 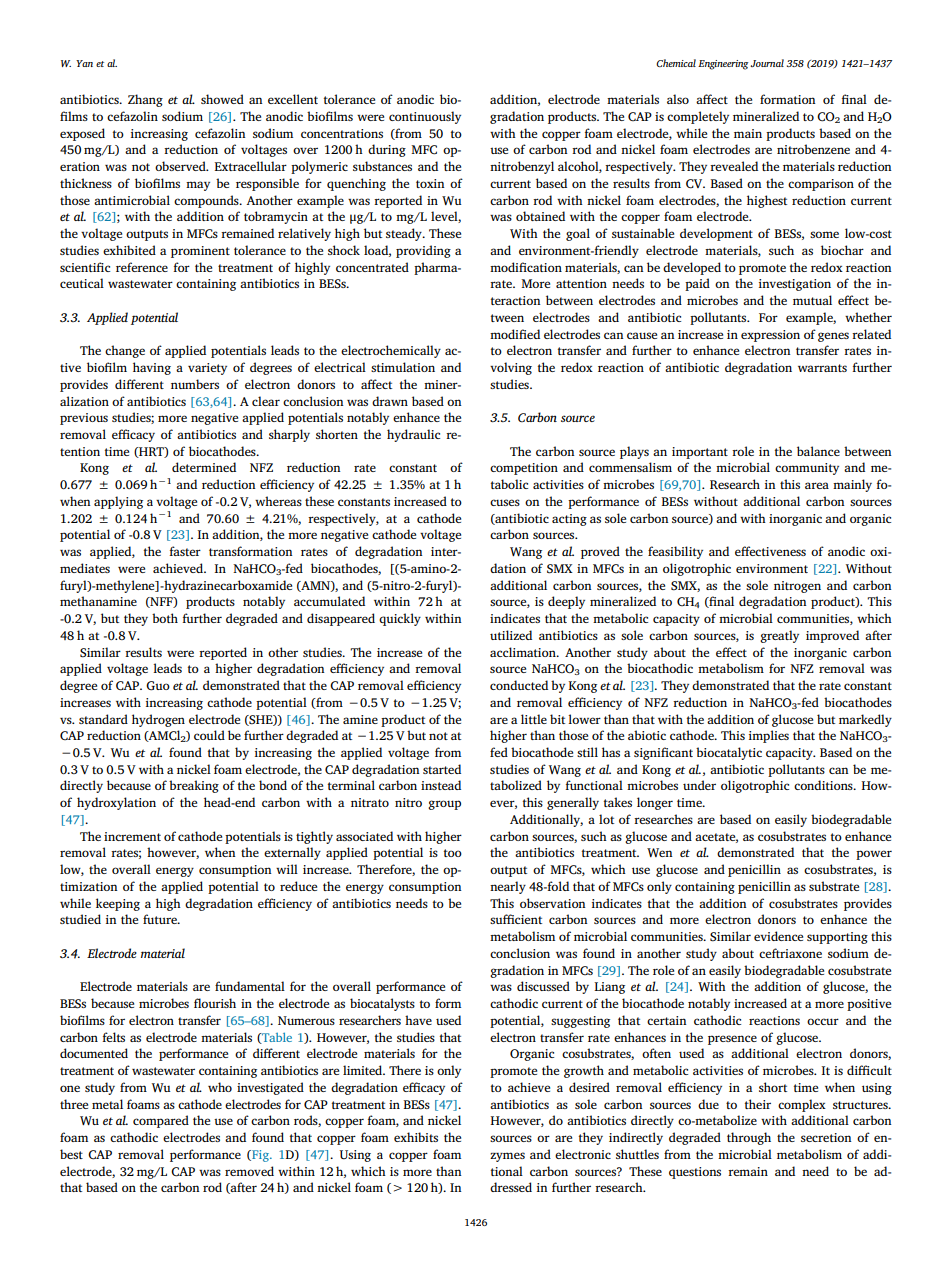 I want to click on Zhang, so click(x=145, y=100).
